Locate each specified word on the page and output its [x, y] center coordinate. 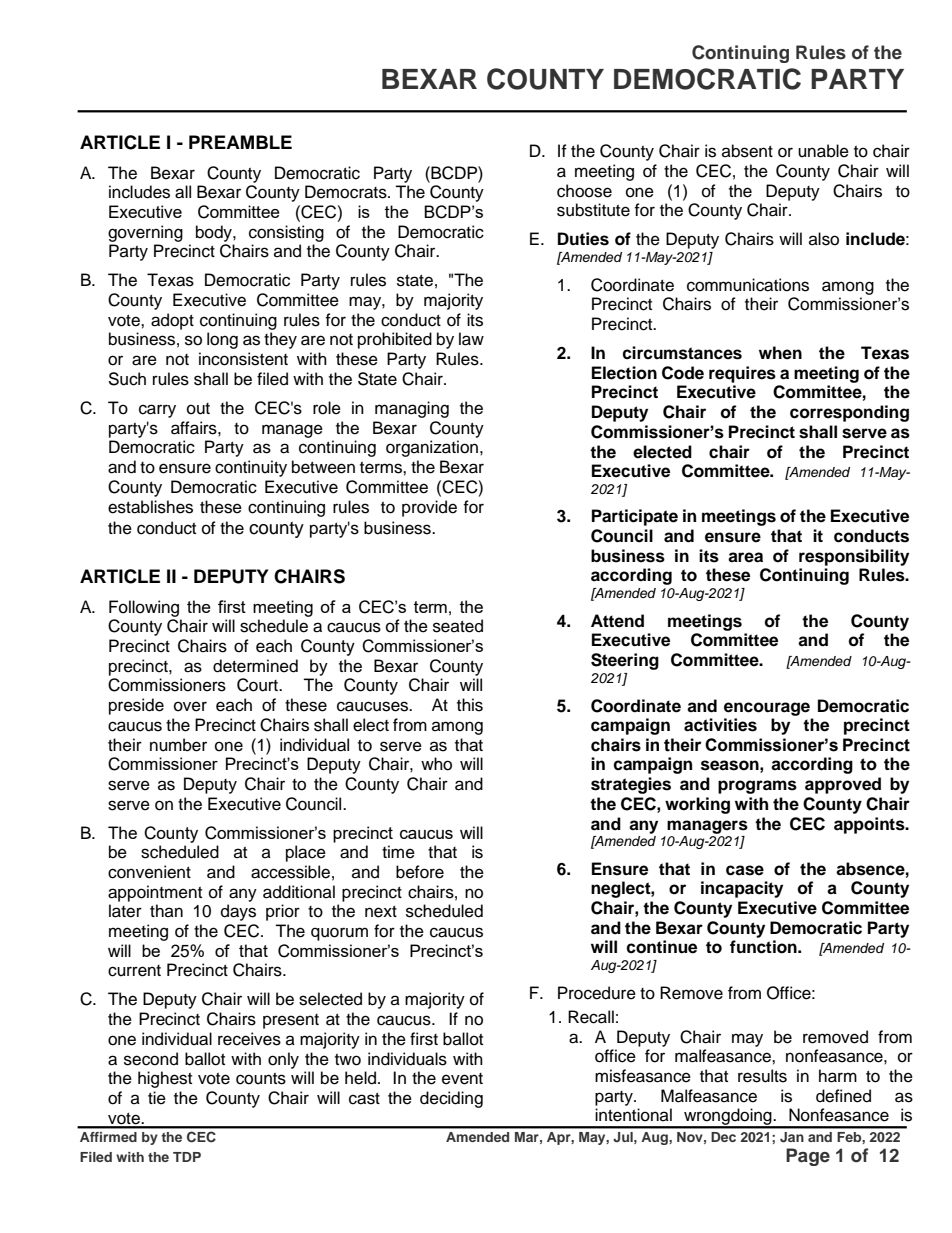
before [420, 872]
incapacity [742, 889]
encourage [767, 709]
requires [742, 374]
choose [584, 191]
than [166, 910]
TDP [187, 1157]
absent [747, 151]
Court [258, 685]
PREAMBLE [240, 142]
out [198, 409]
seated [458, 626]
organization [432, 448]
